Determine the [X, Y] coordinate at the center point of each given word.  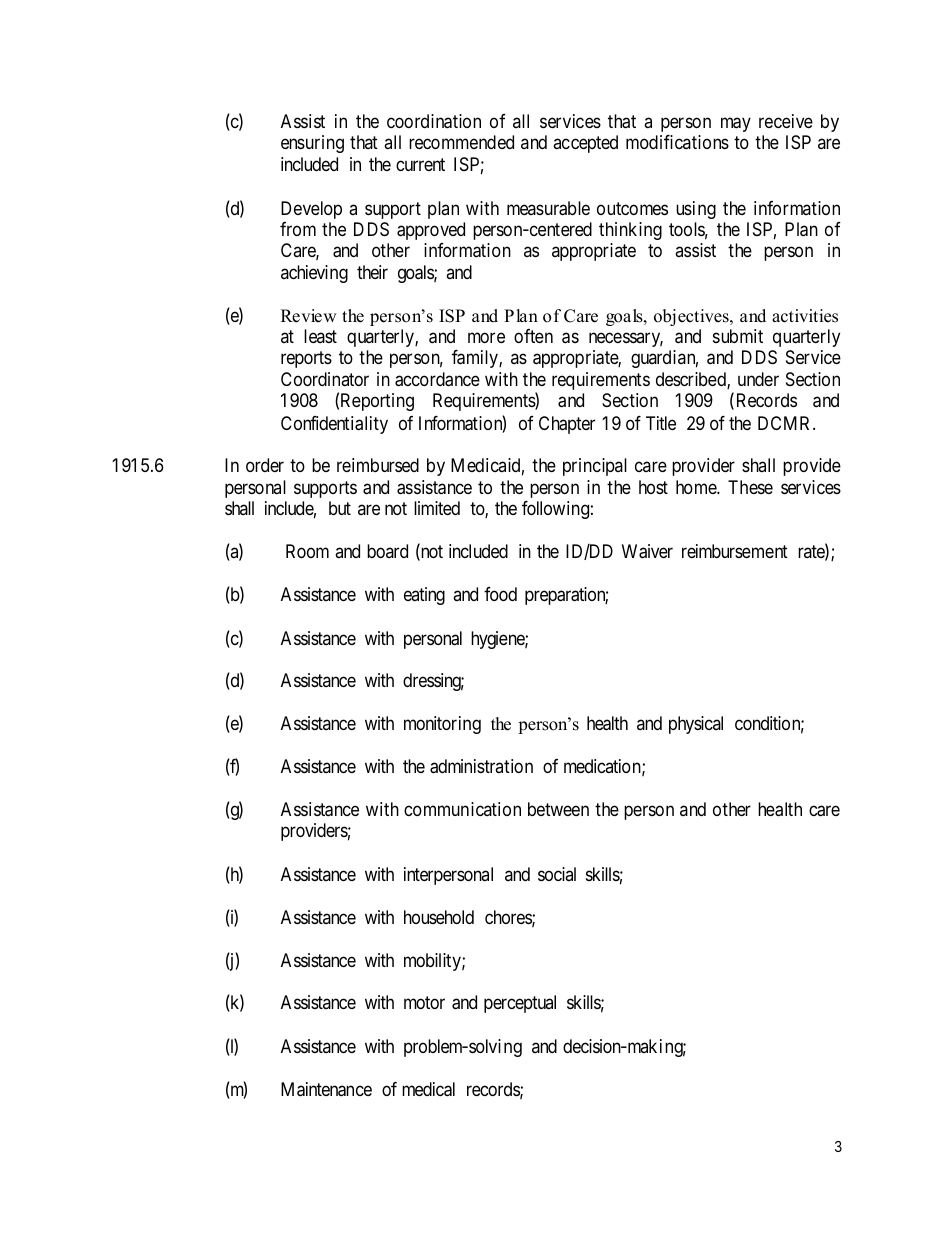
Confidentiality [334, 425]
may [736, 124]
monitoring [442, 725]
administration [481, 766]
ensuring [312, 144]
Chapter [567, 425]
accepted [585, 144]
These [750, 487]
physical [696, 725]
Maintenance [326, 1089]
